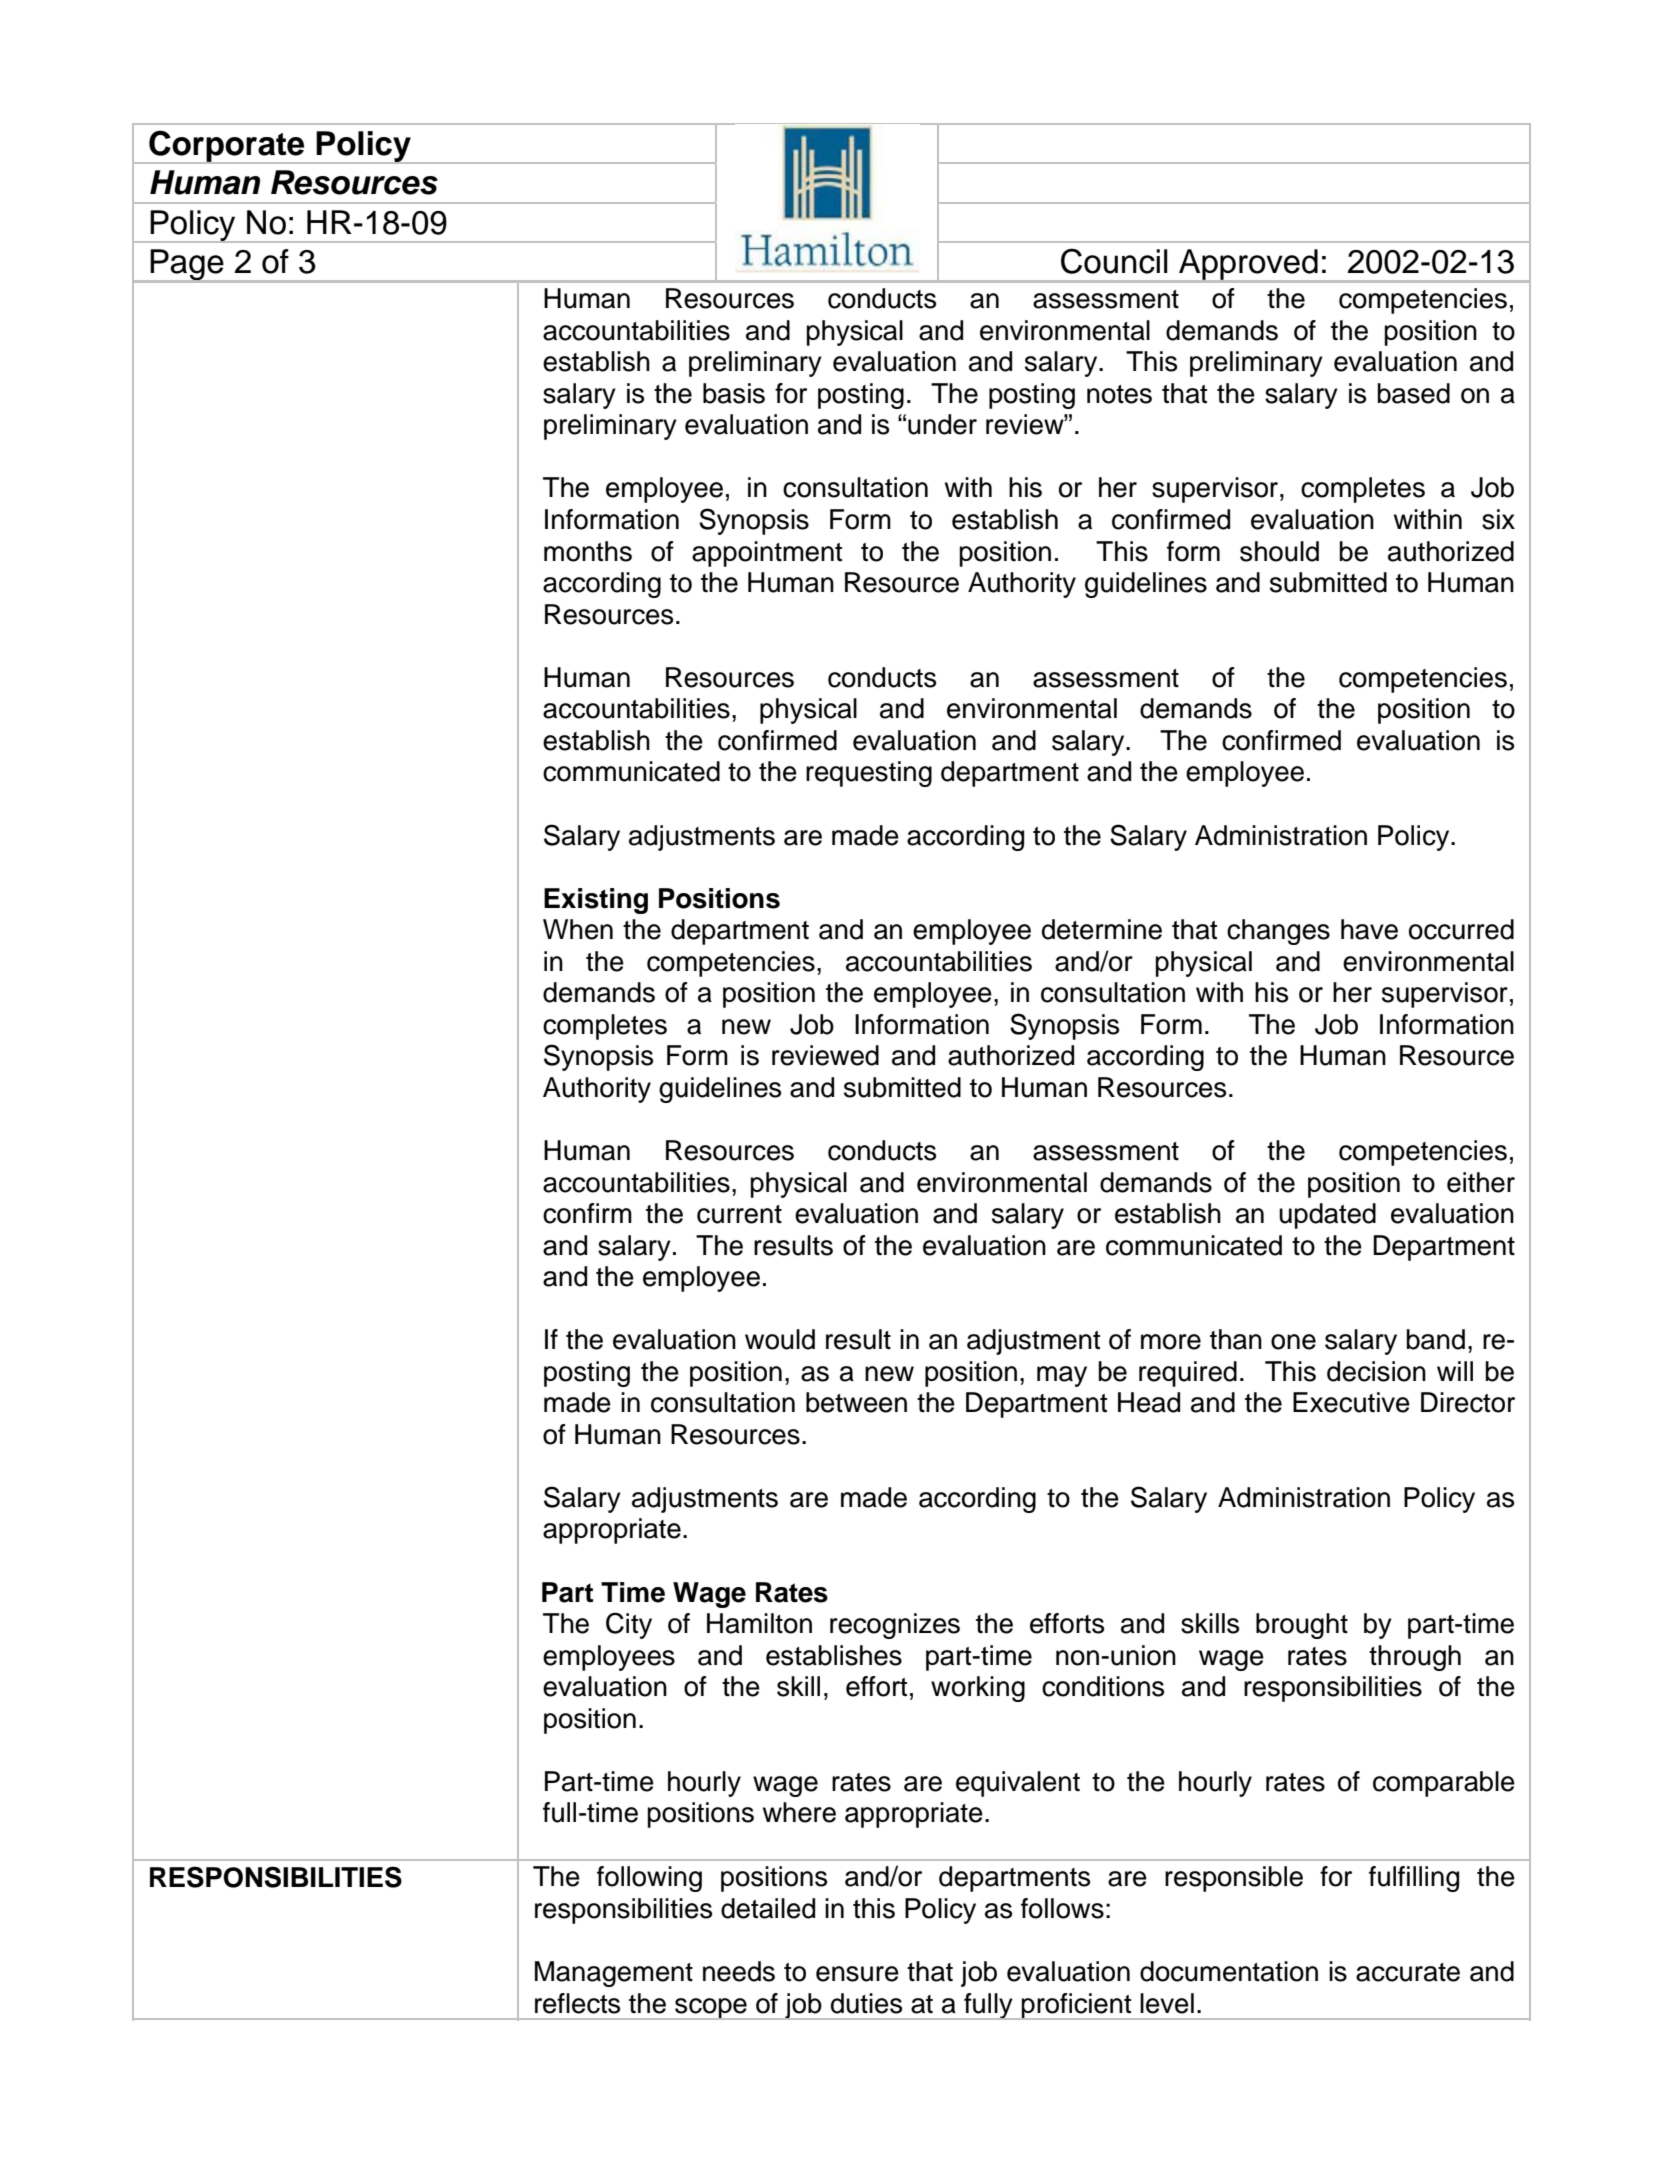 This screenshot has height=2172, width=1678. What do you see at coordinates (577, 2003) in the screenshot?
I see `reflects` at bounding box center [577, 2003].
